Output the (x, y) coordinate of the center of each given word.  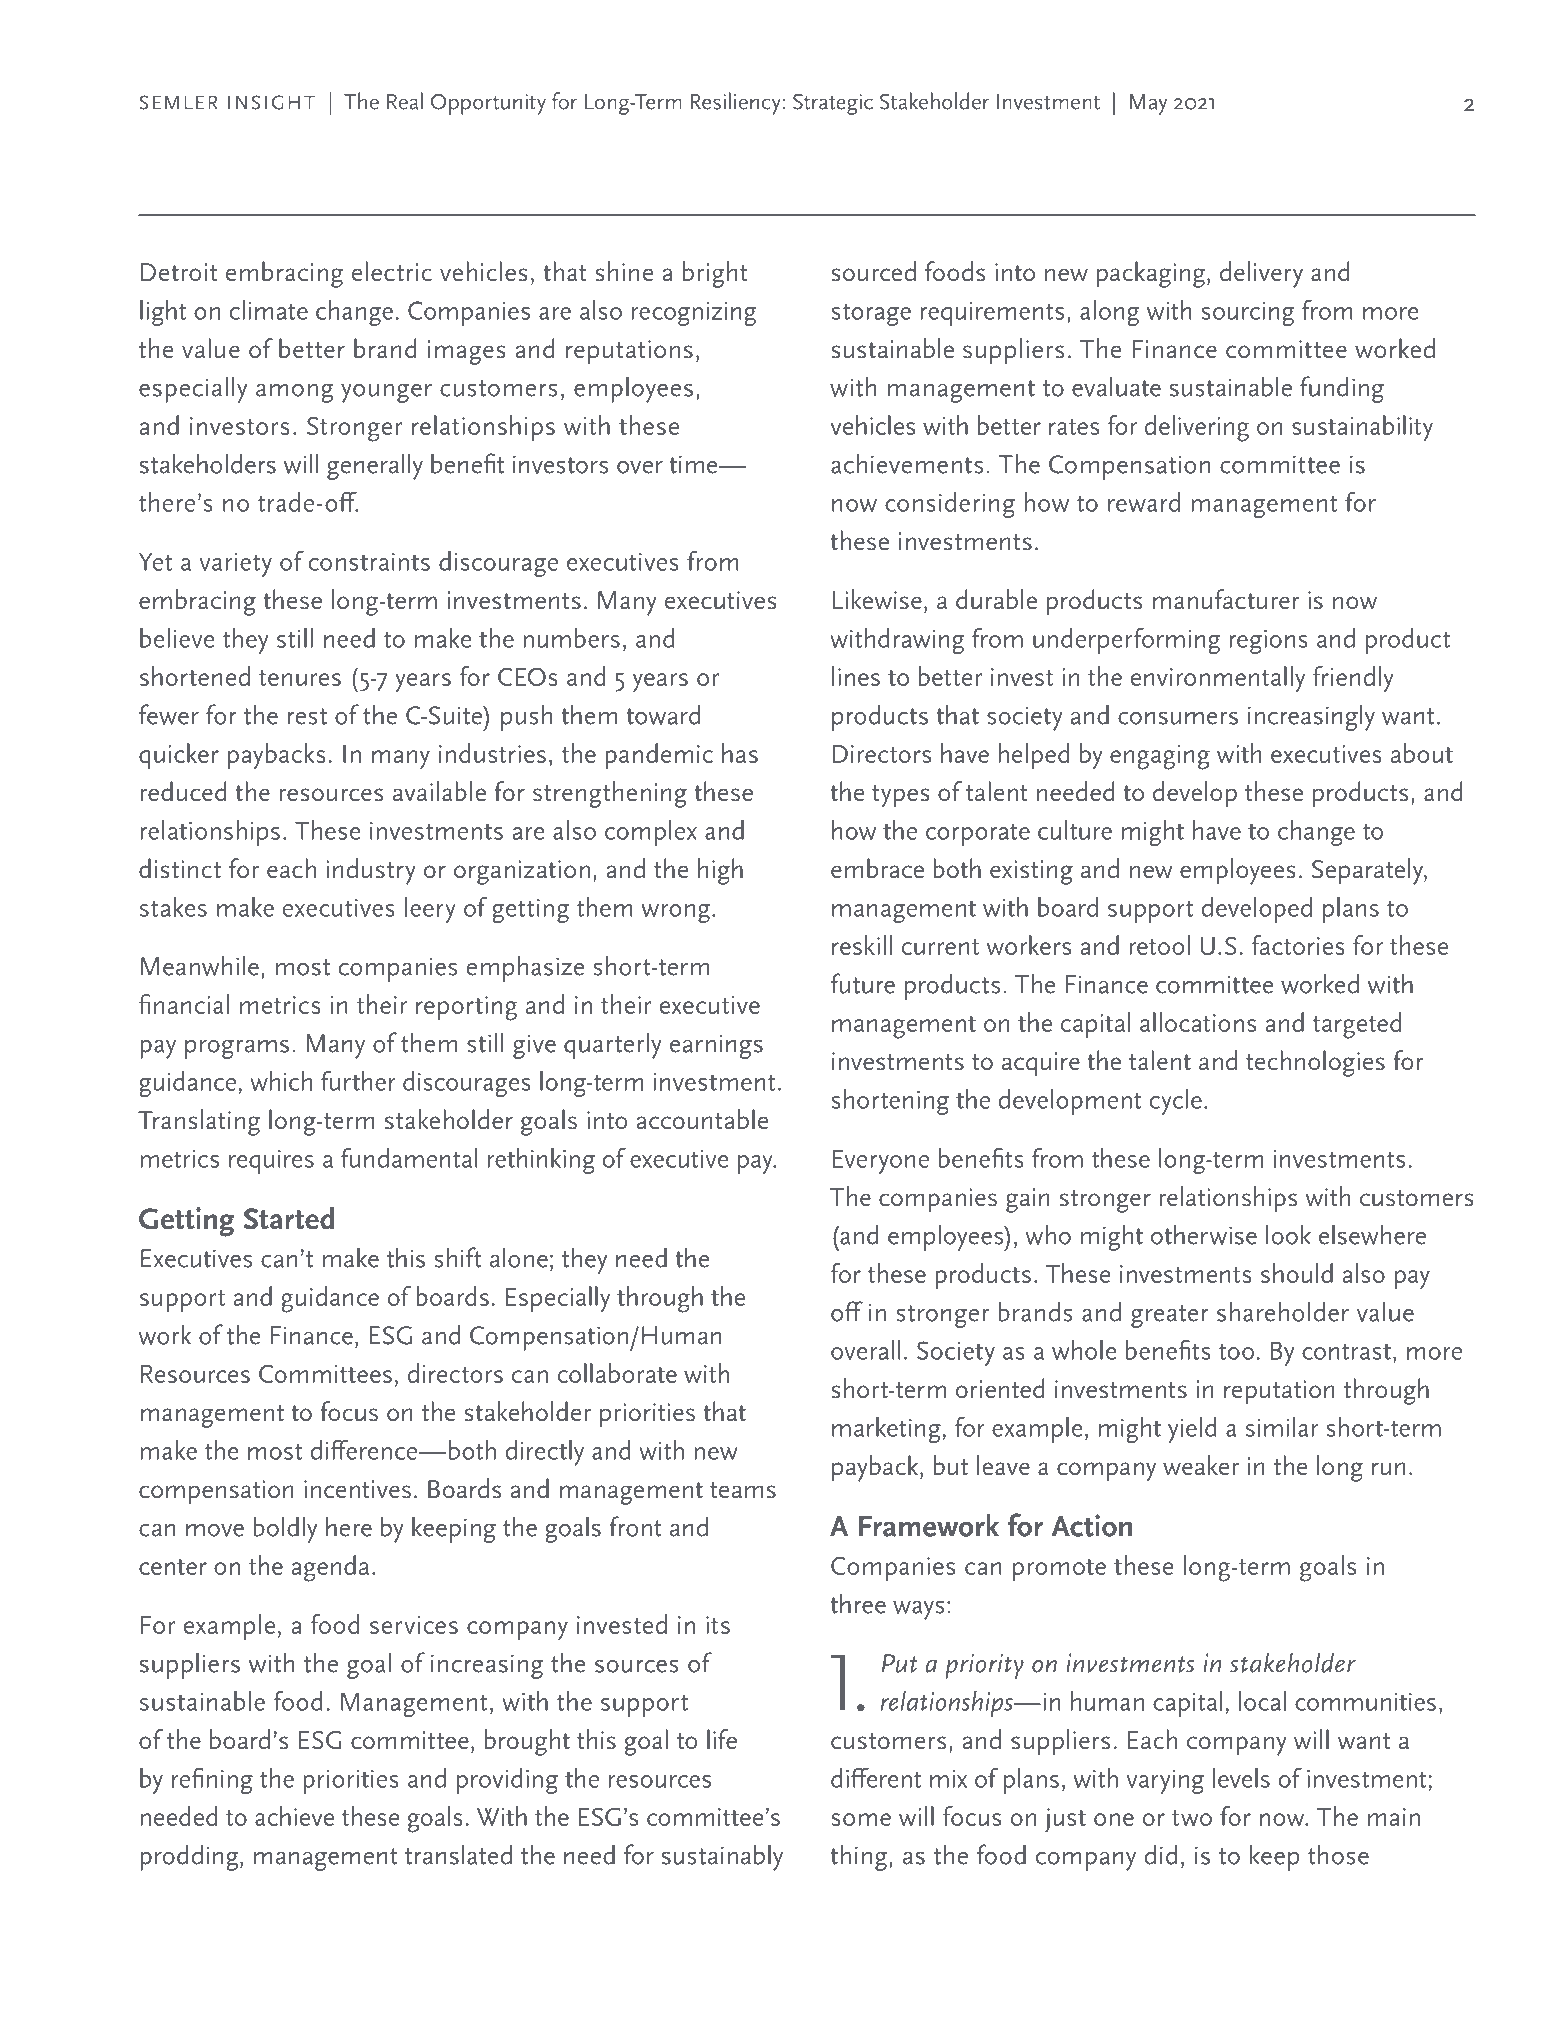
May (1148, 104)
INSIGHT (271, 102)
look (1288, 1234)
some (861, 1819)
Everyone (881, 1162)
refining (212, 1780)
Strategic (833, 104)
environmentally (1217, 679)
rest (307, 716)
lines (856, 676)
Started (289, 1218)
